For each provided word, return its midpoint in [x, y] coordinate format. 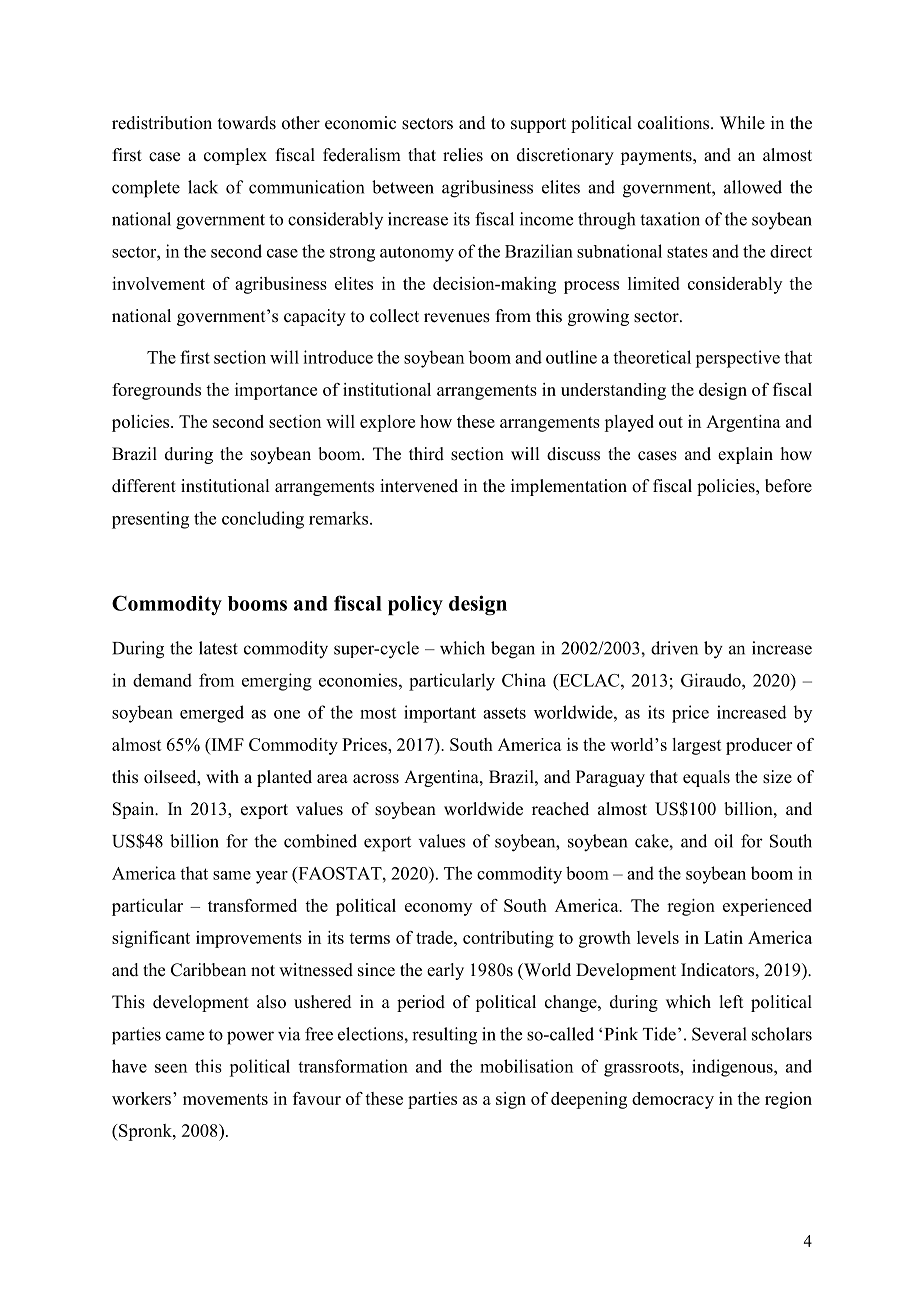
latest [218, 648]
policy [415, 605]
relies [463, 155]
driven [674, 648]
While [742, 123]
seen [171, 1068]
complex [235, 156]
